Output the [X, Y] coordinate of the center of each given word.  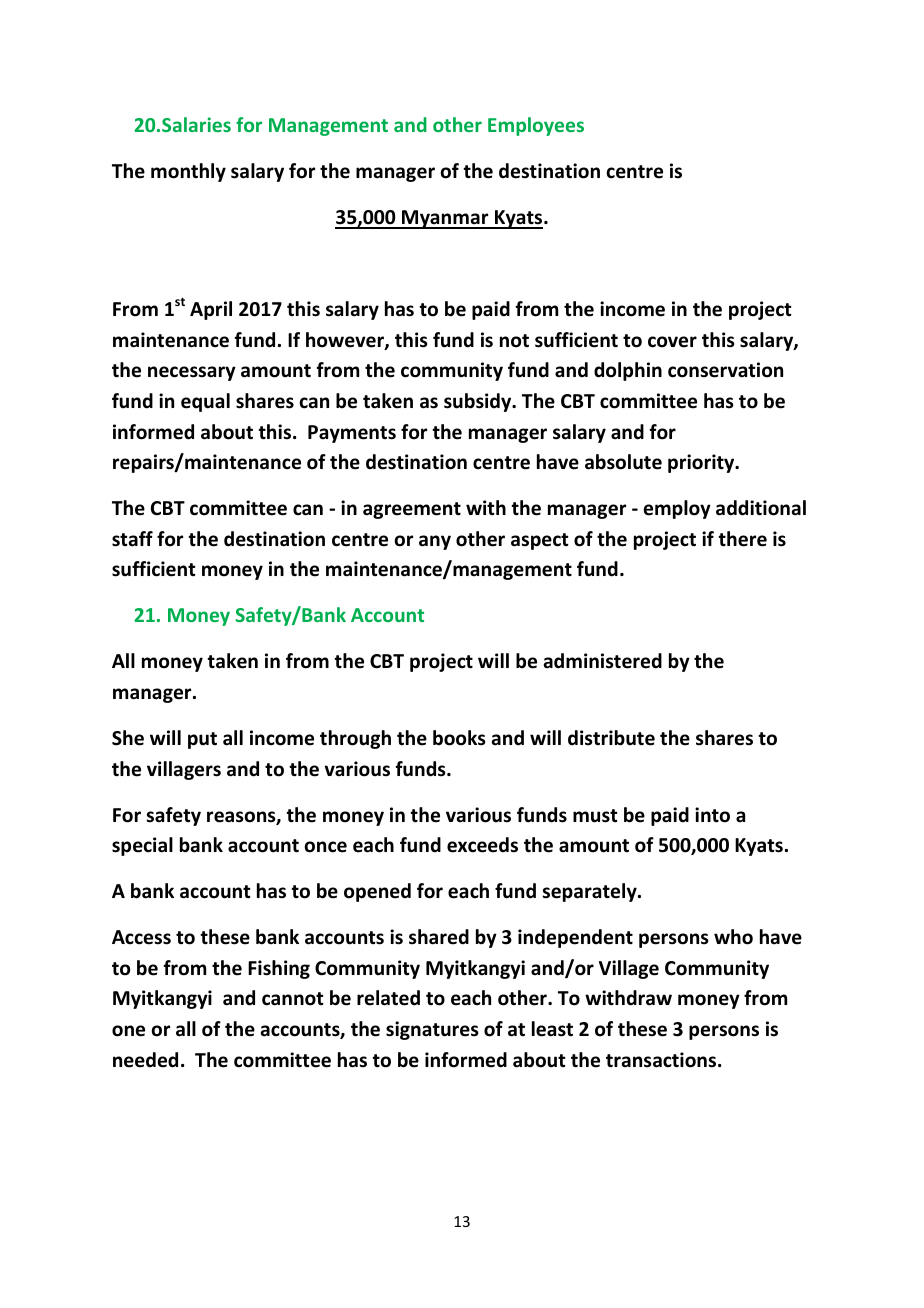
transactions [662, 1060]
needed [145, 1060]
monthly [188, 172]
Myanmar [445, 219]
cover [672, 342]
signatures [432, 1030]
